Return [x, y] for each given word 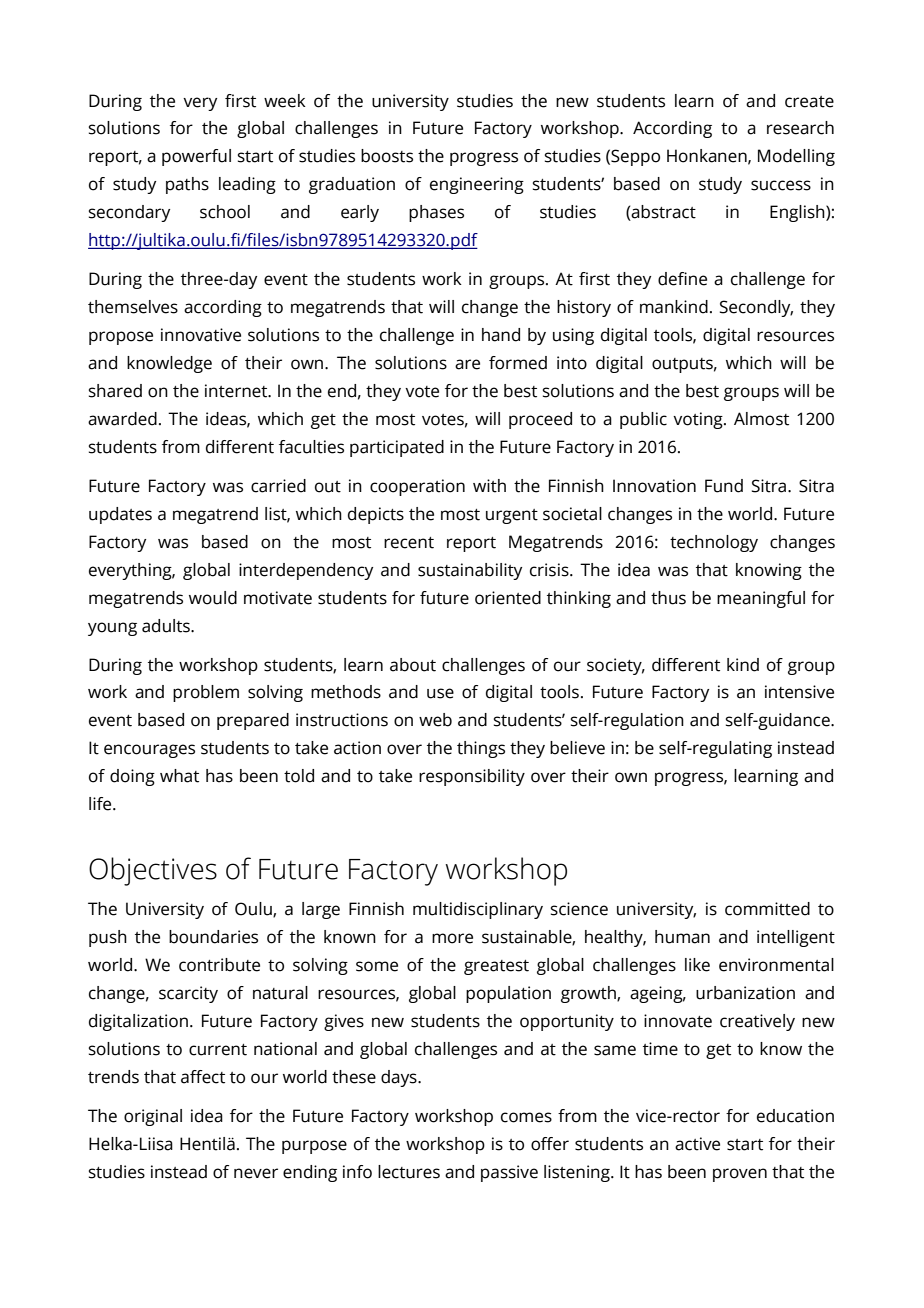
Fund [724, 486]
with [489, 486]
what [179, 776]
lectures [409, 1172]
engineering [477, 185]
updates [120, 515]
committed [767, 909]
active [697, 1144]
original [153, 1117]
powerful [196, 157]
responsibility [472, 777]
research [800, 128]
